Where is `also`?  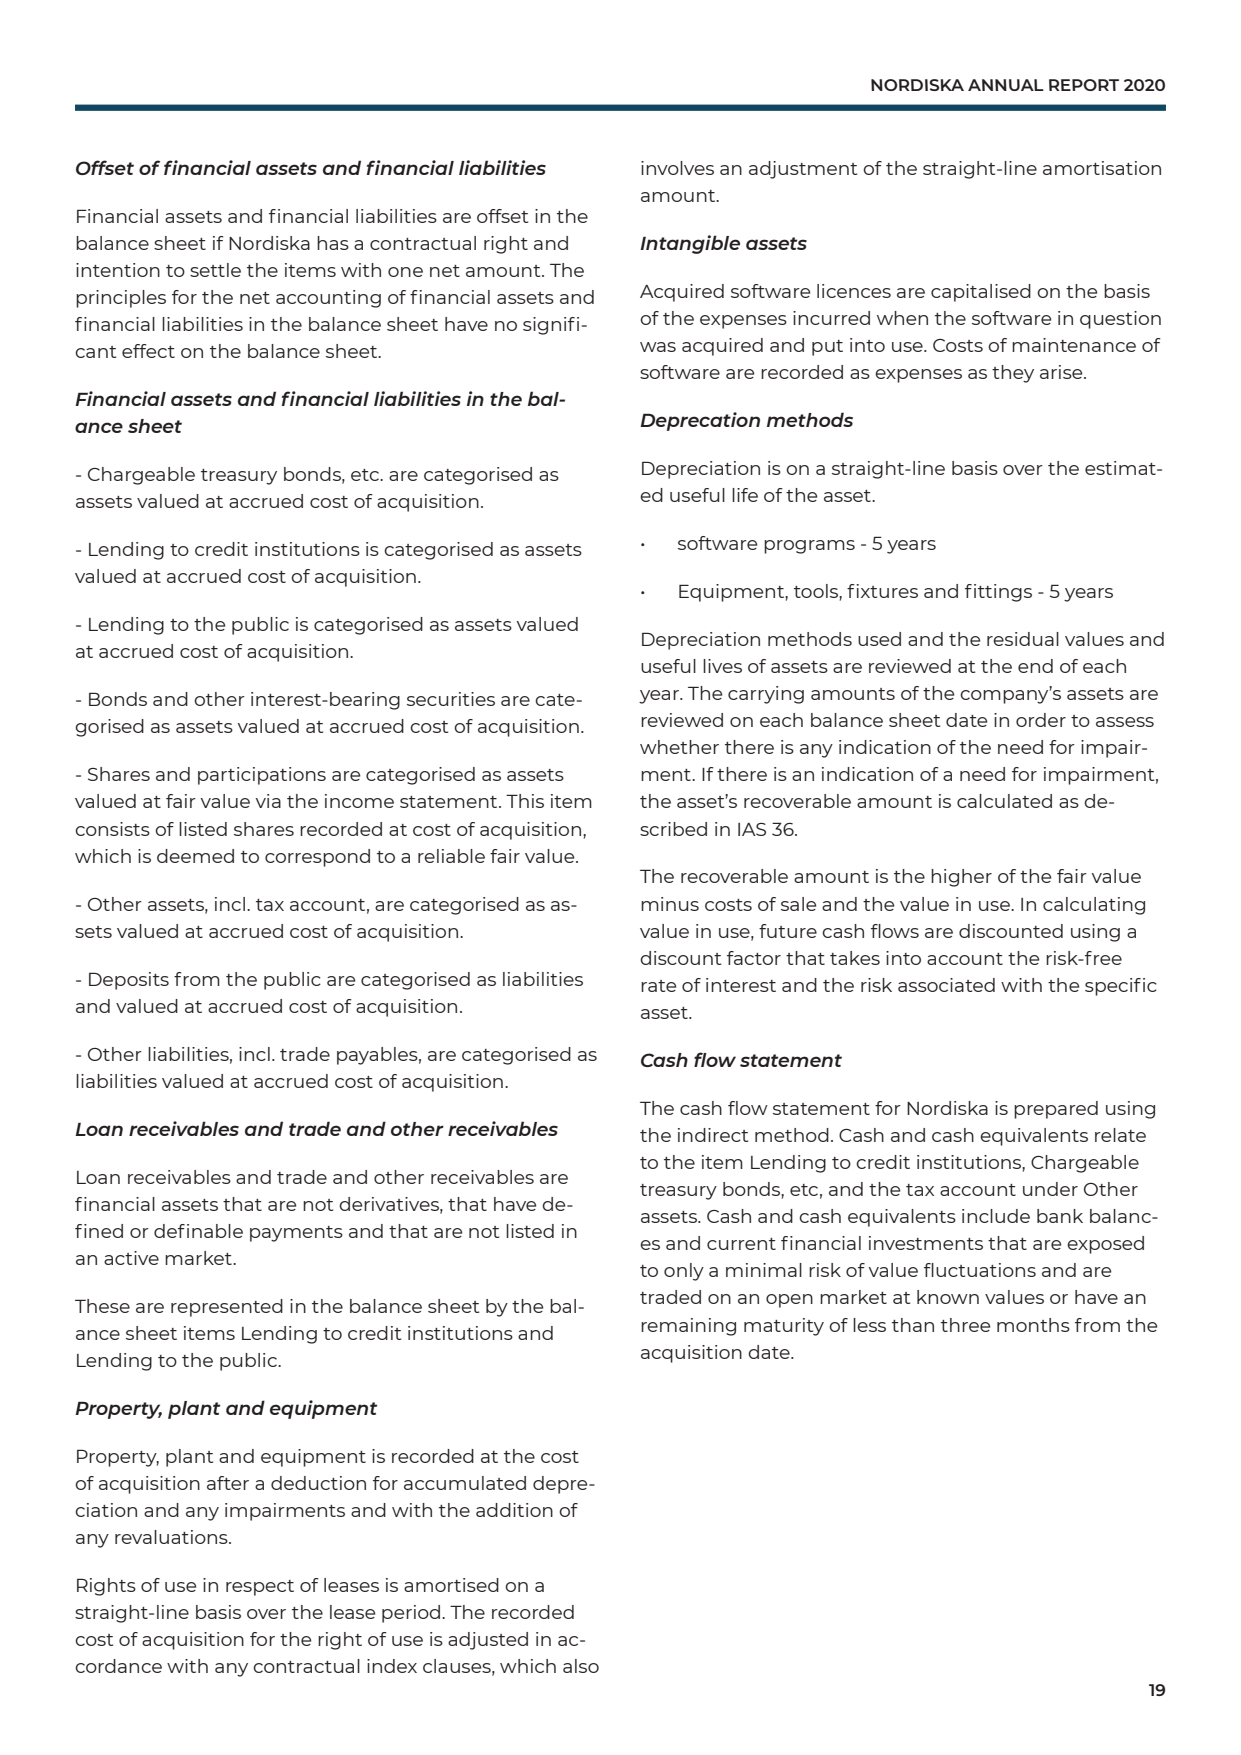
also is located at coordinates (581, 1666).
